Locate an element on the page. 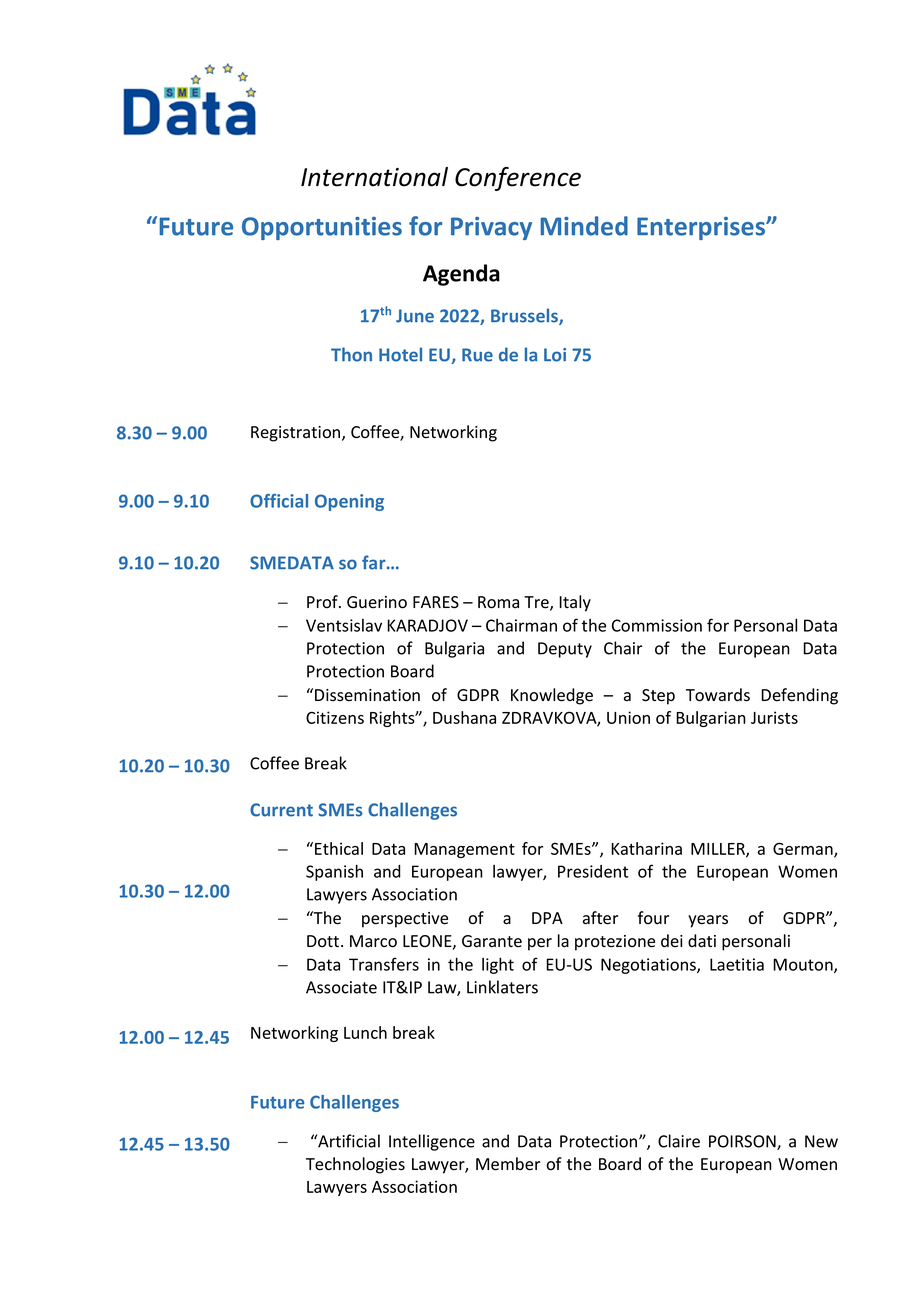 The width and height of the page is (924, 1308). Loi is located at coordinates (555, 355).
